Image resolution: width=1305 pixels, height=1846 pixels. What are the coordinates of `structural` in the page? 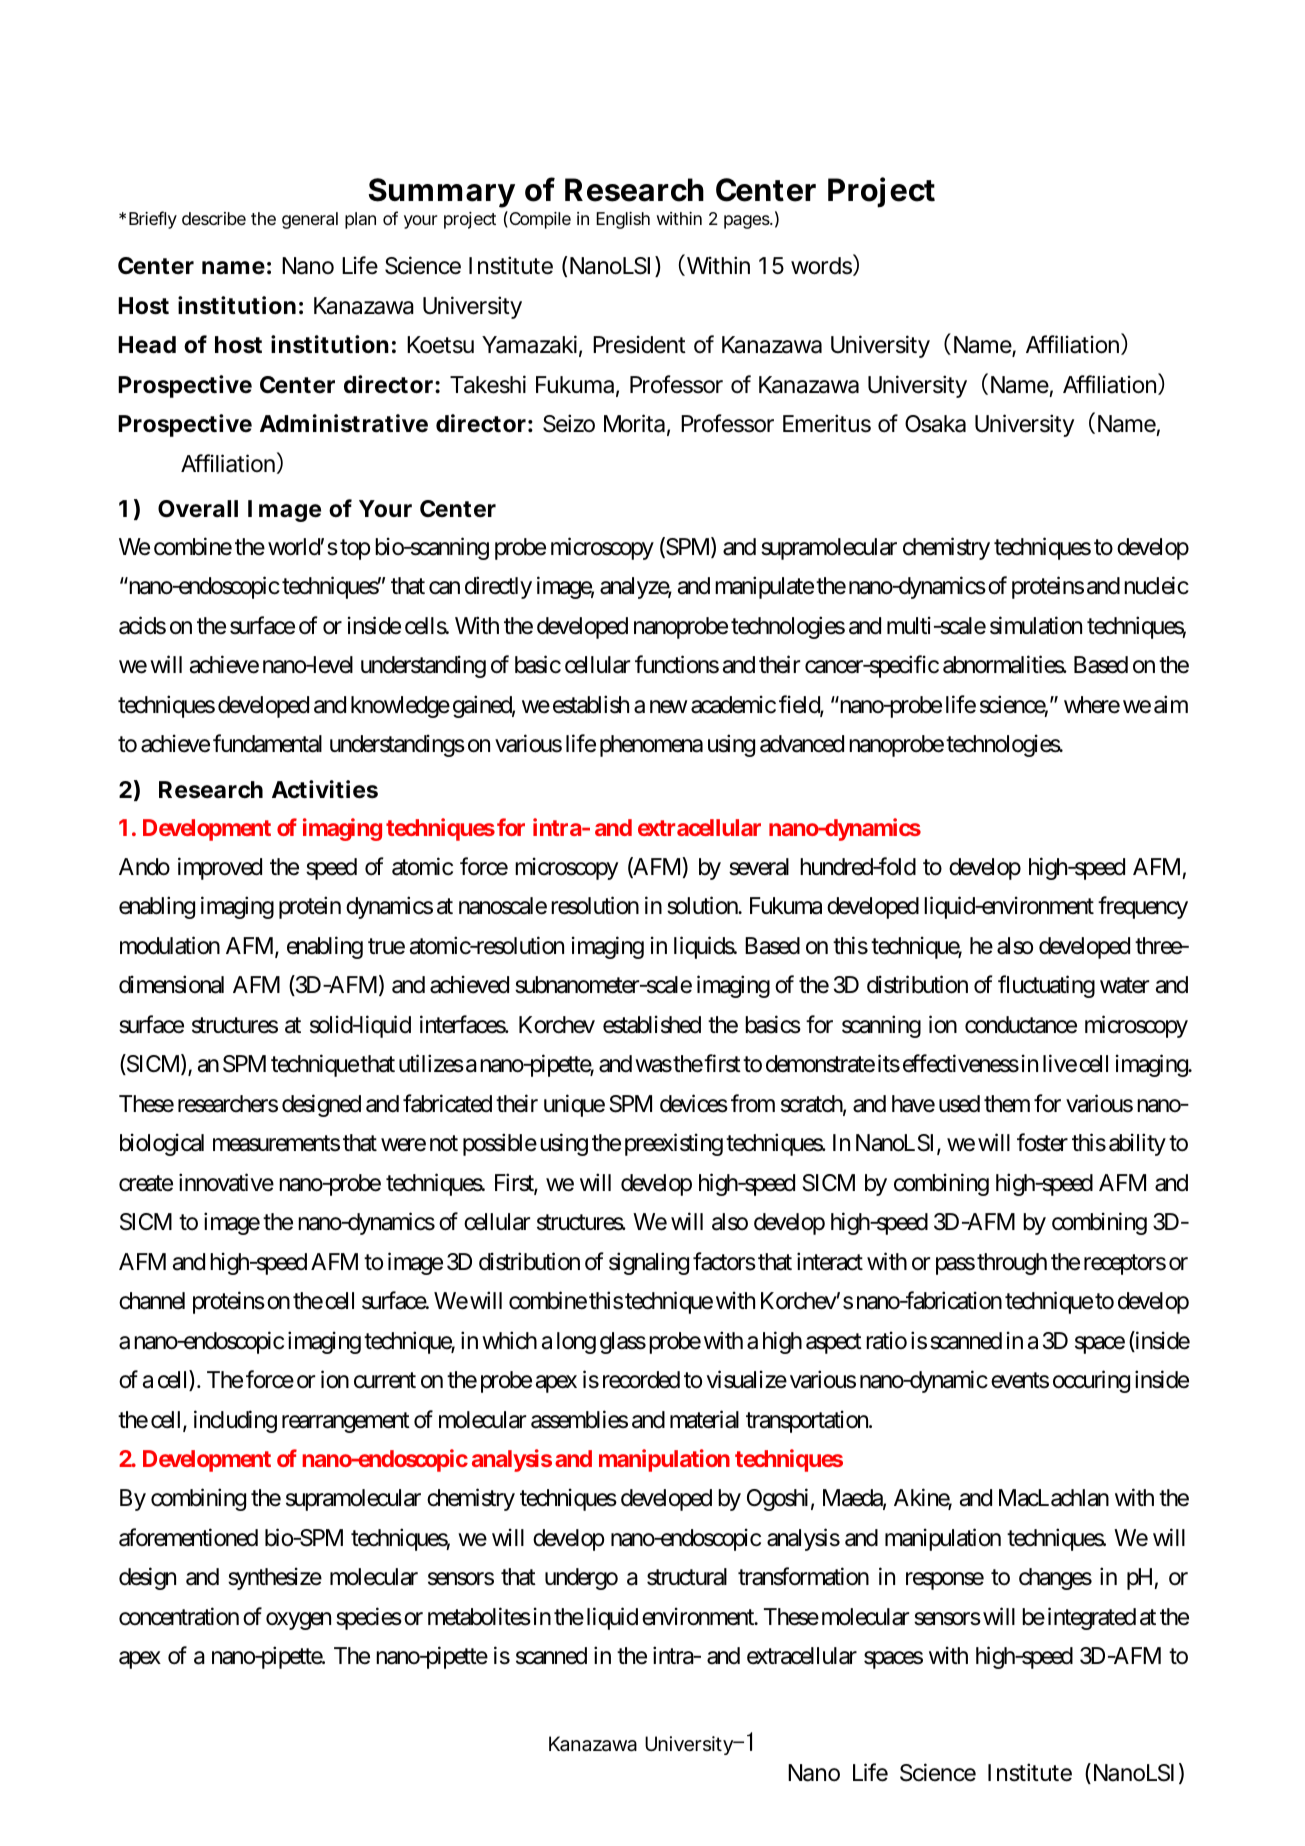 It's located at (687, 1577).
